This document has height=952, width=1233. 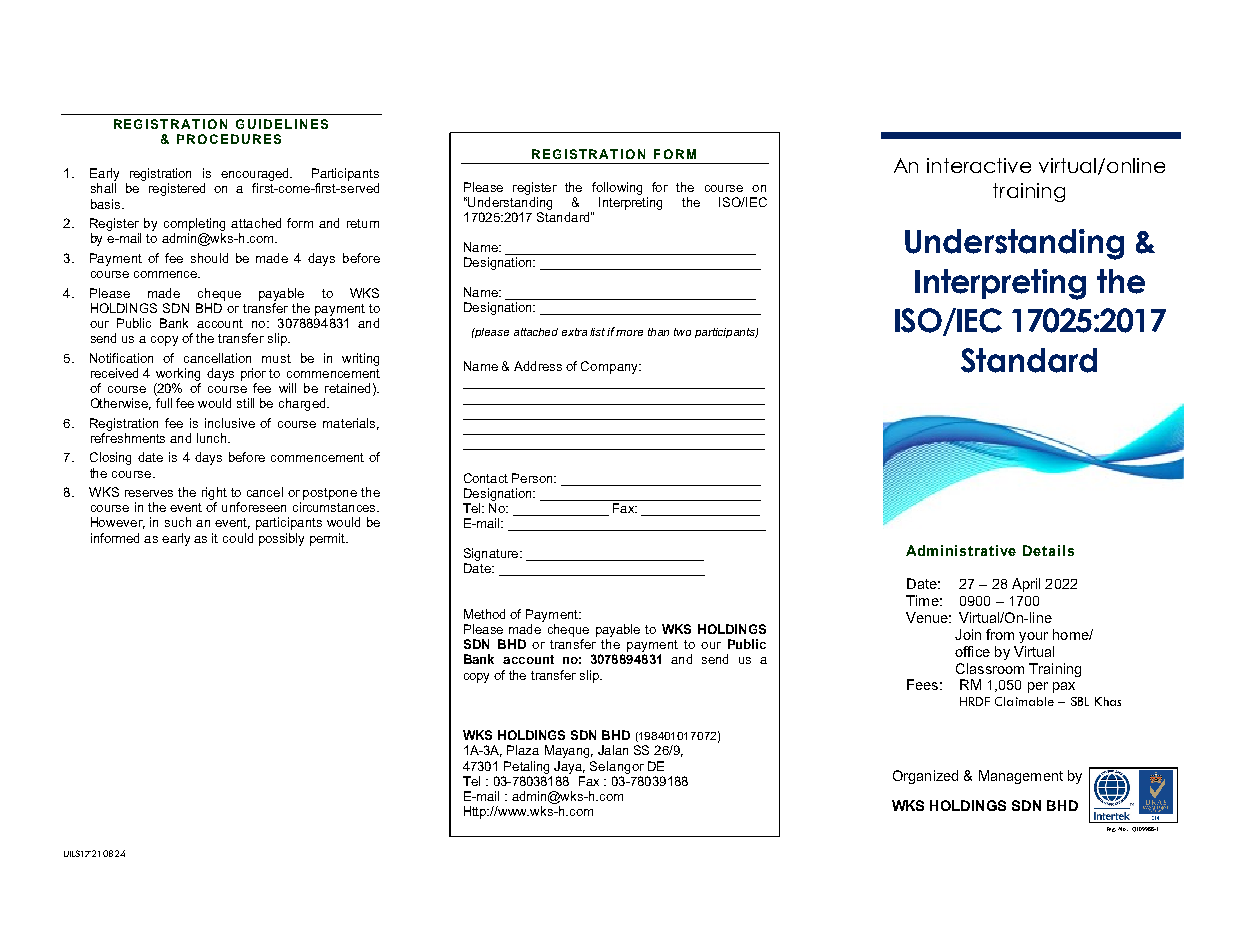 What do you see at coordinates (658, 332) in the document?
I see `than` at bounding box center [658, 332].
